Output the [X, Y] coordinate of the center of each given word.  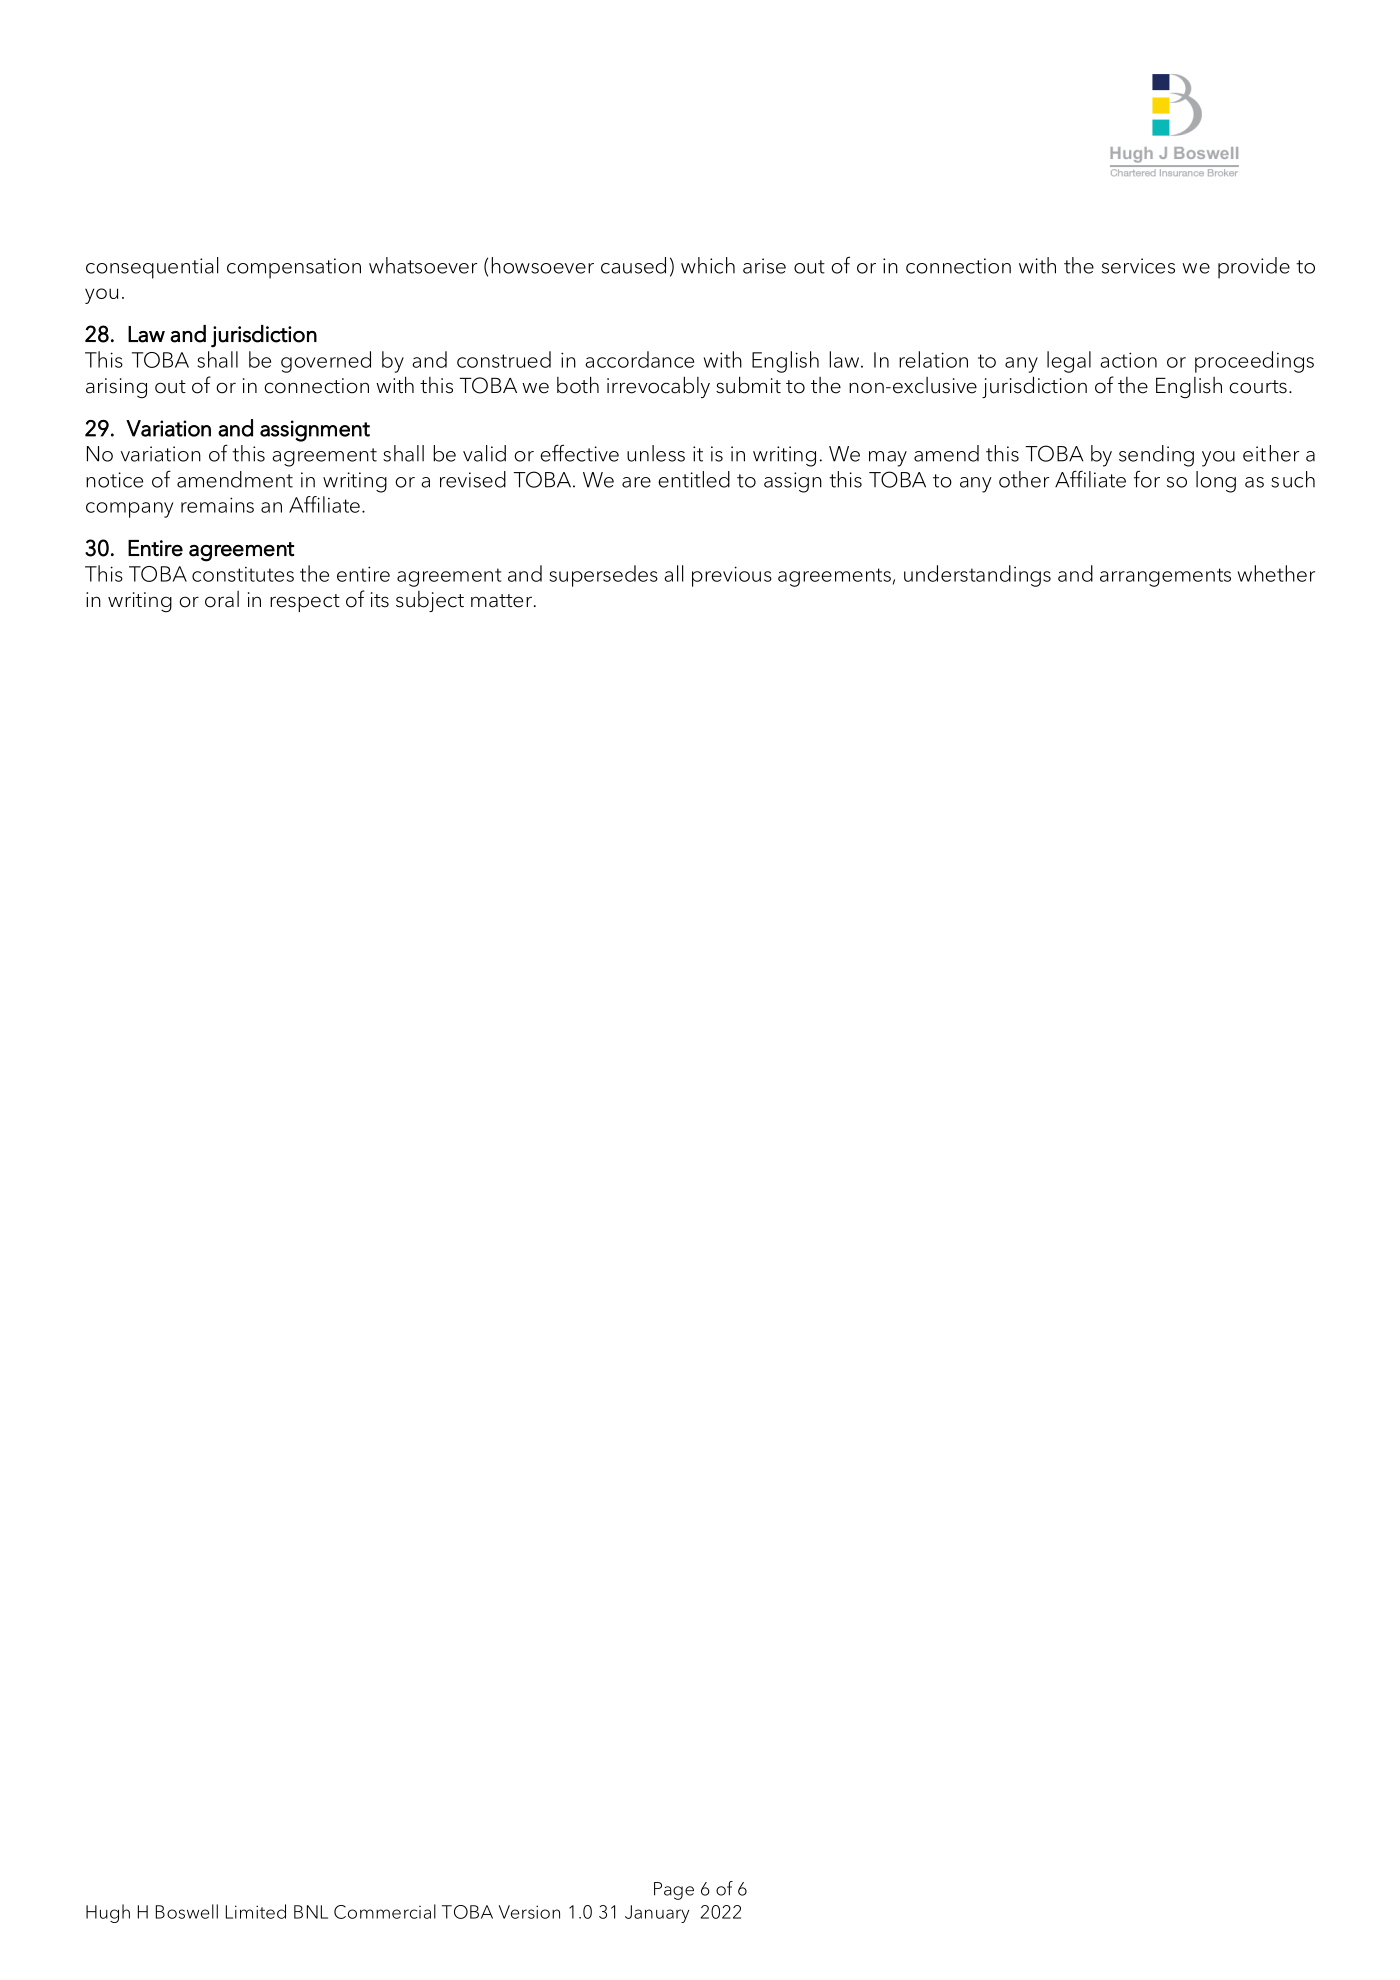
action [1128, 360]
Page [674, 1891]
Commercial [385, 1911]
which [708, 265]
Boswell [187, 1911]
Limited [256, 1911]
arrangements [1165, 577]
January [657, 1914]
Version [529, 1912]
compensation [294, 268]
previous [732, 576]
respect [305, 603]
